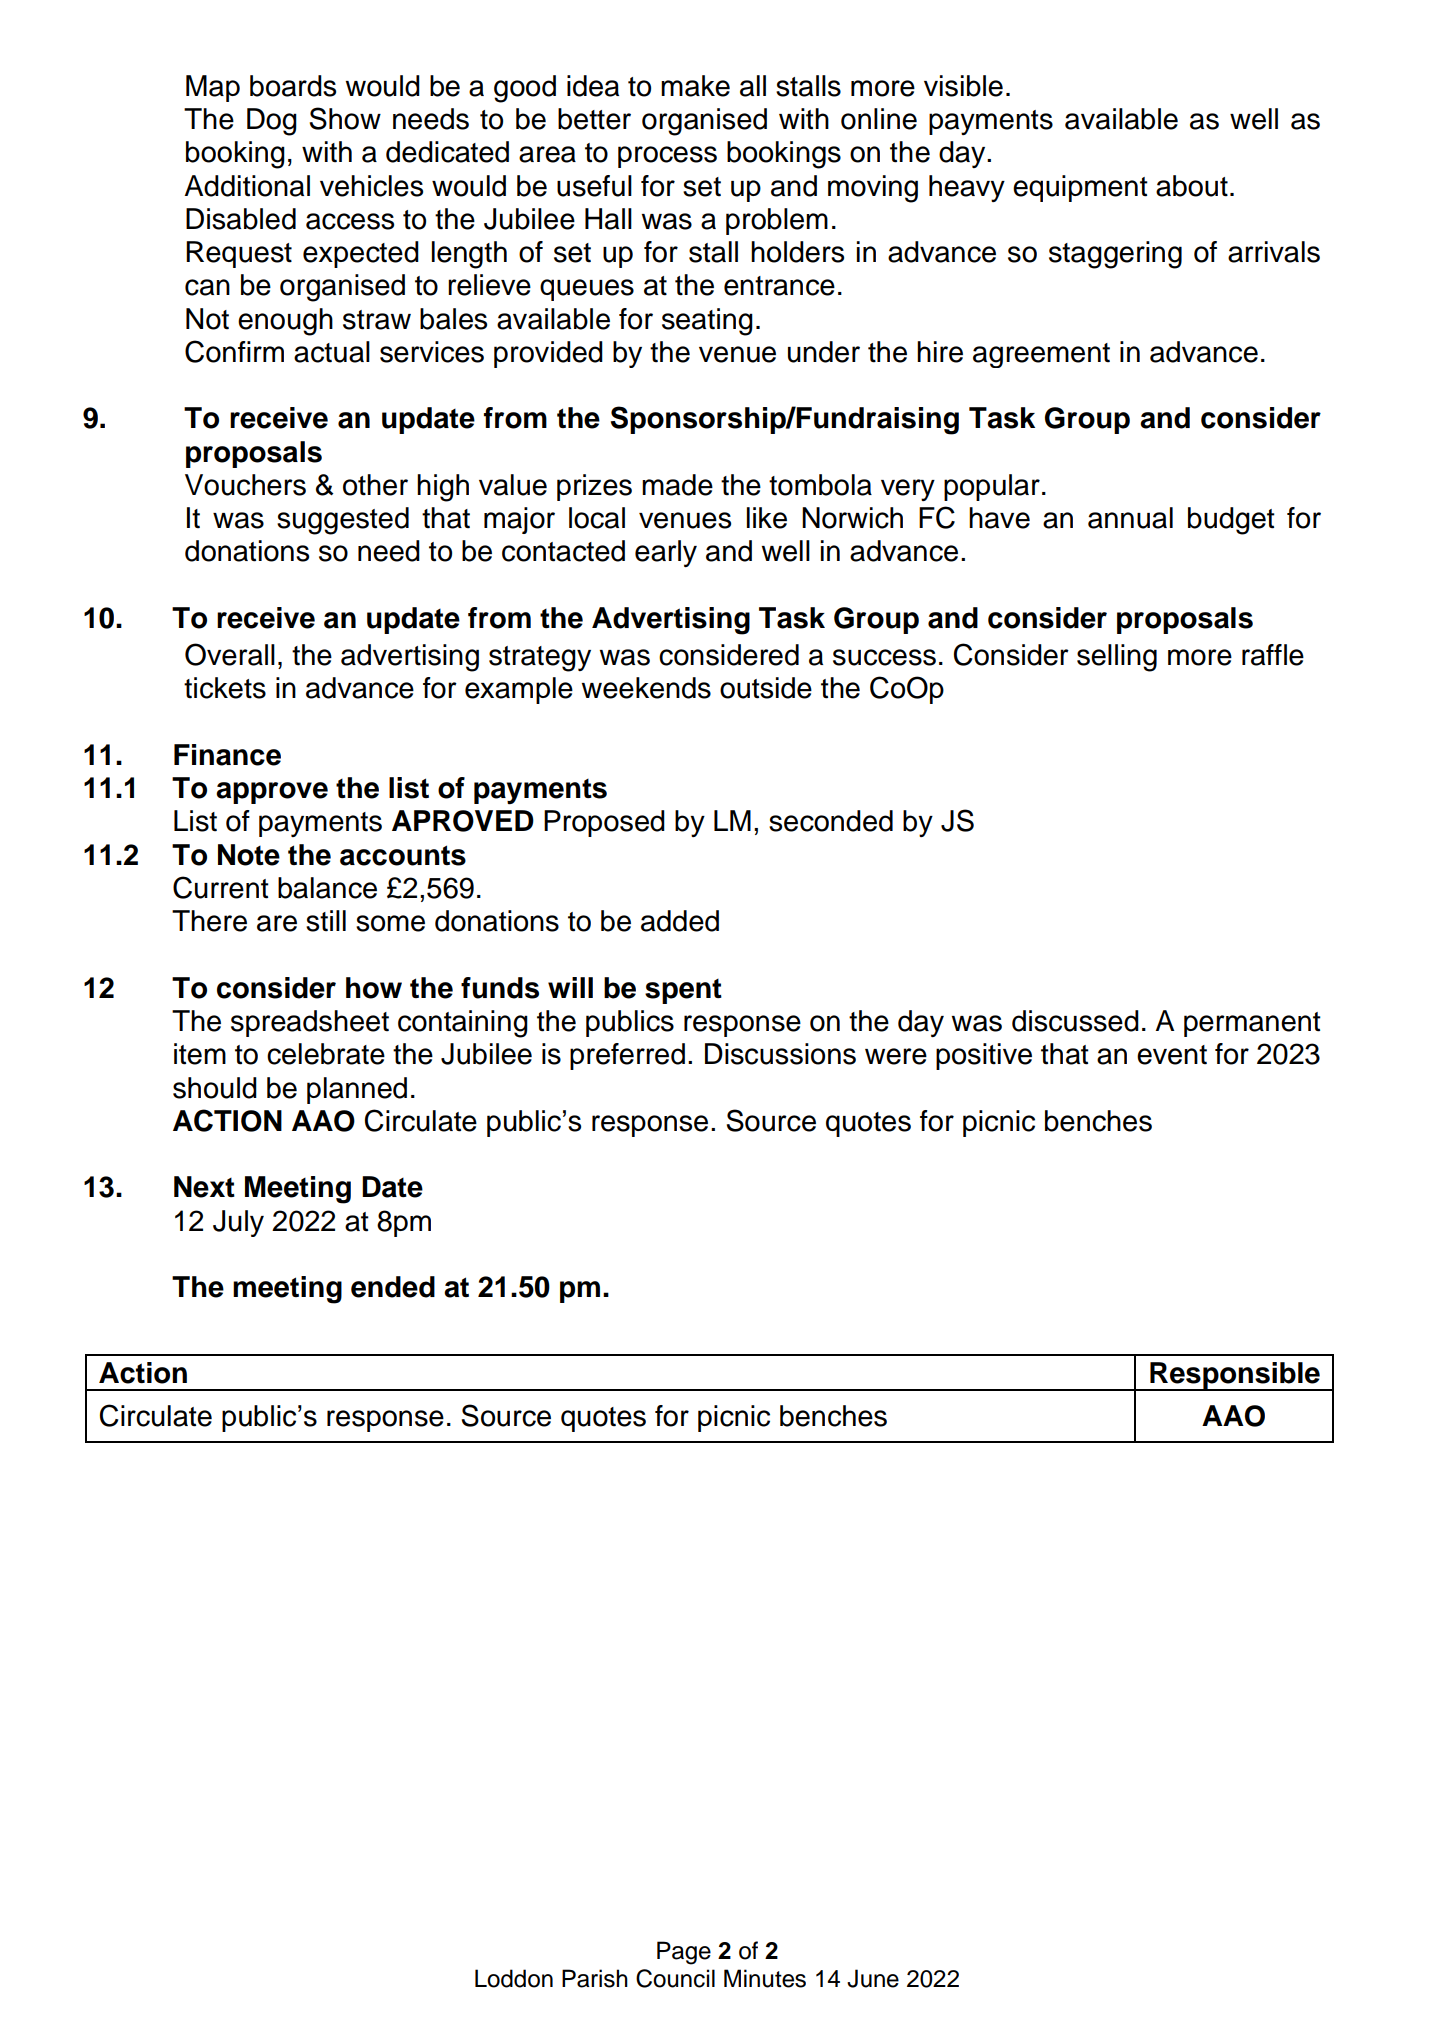 The height and width of the document is (2029, 1434). What do you see at coordinates (345, 118) in the document?
I see `Show` at bounding box center [345, 118].
